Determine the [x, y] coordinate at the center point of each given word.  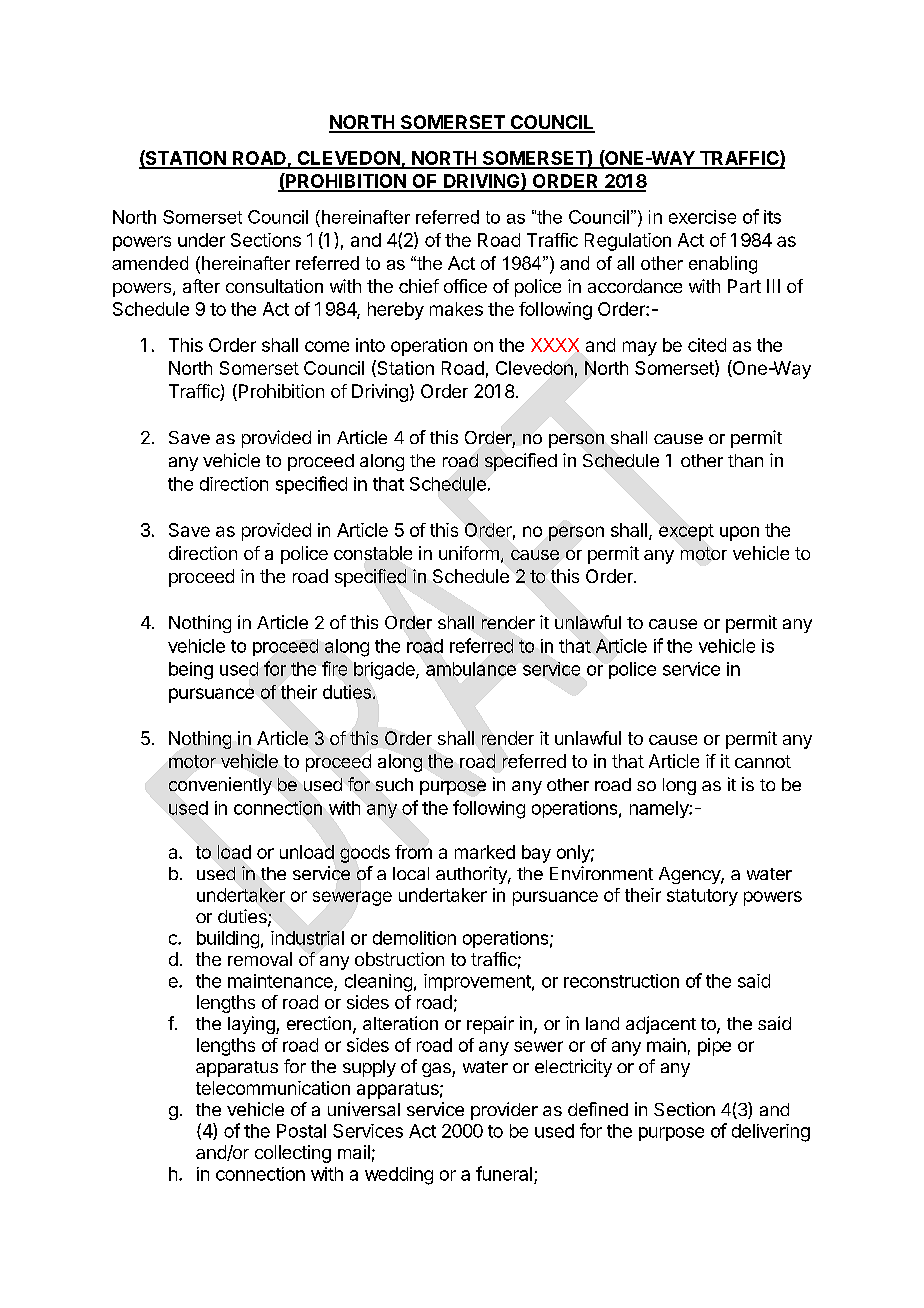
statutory [702, 897]
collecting [293, 1154]
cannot [763, 761]
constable [373, 553]
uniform [469, 553]
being [191, 671]
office [465, 286]
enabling [723, 265]
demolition [414, 938]
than [745, 460]
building [228, 940]
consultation [274, 286]
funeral [504, 1173]
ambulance [471, 669]
